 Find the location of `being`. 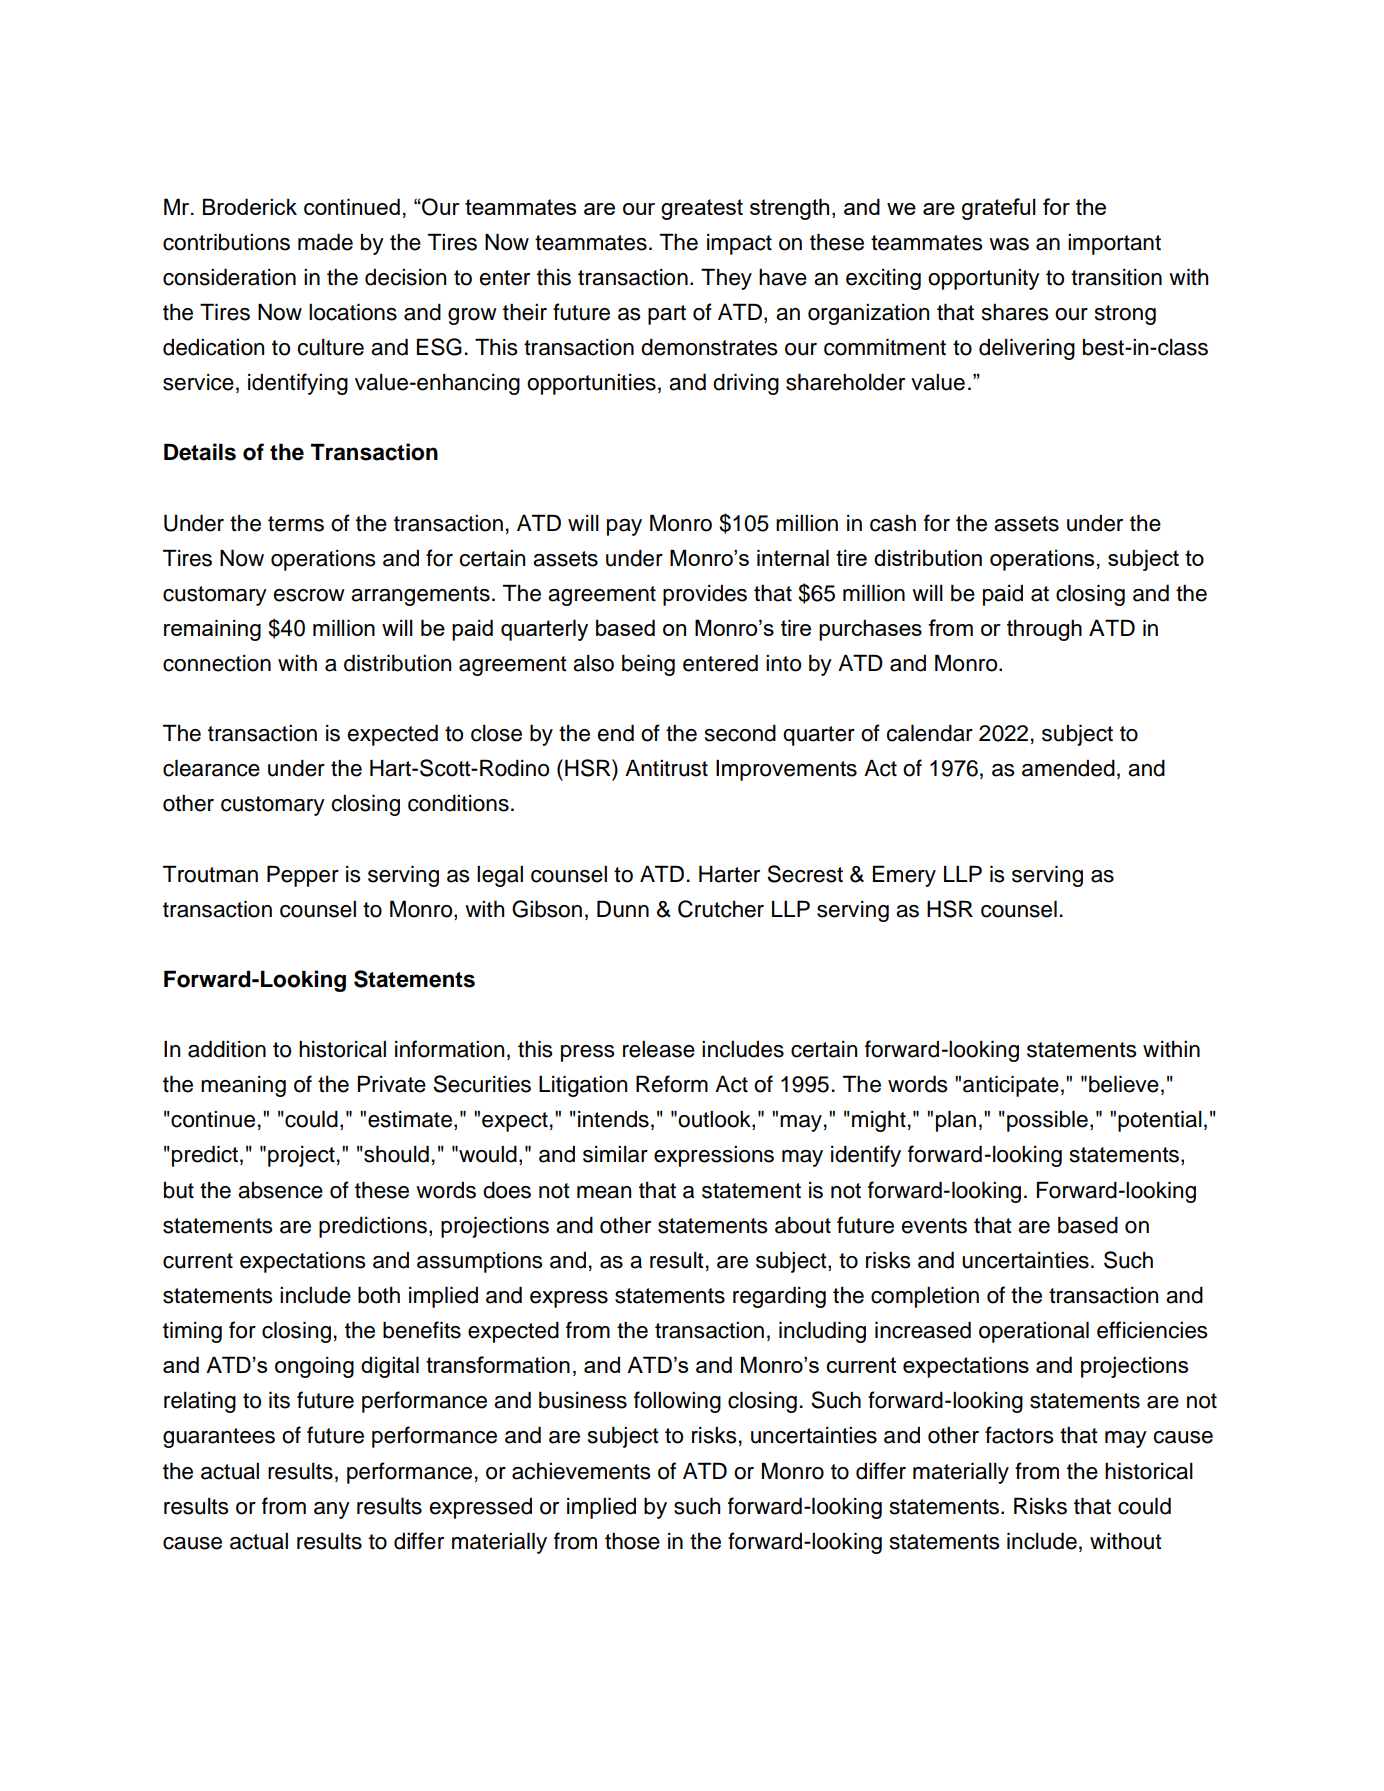

being is located at coordinates (648, 665).
